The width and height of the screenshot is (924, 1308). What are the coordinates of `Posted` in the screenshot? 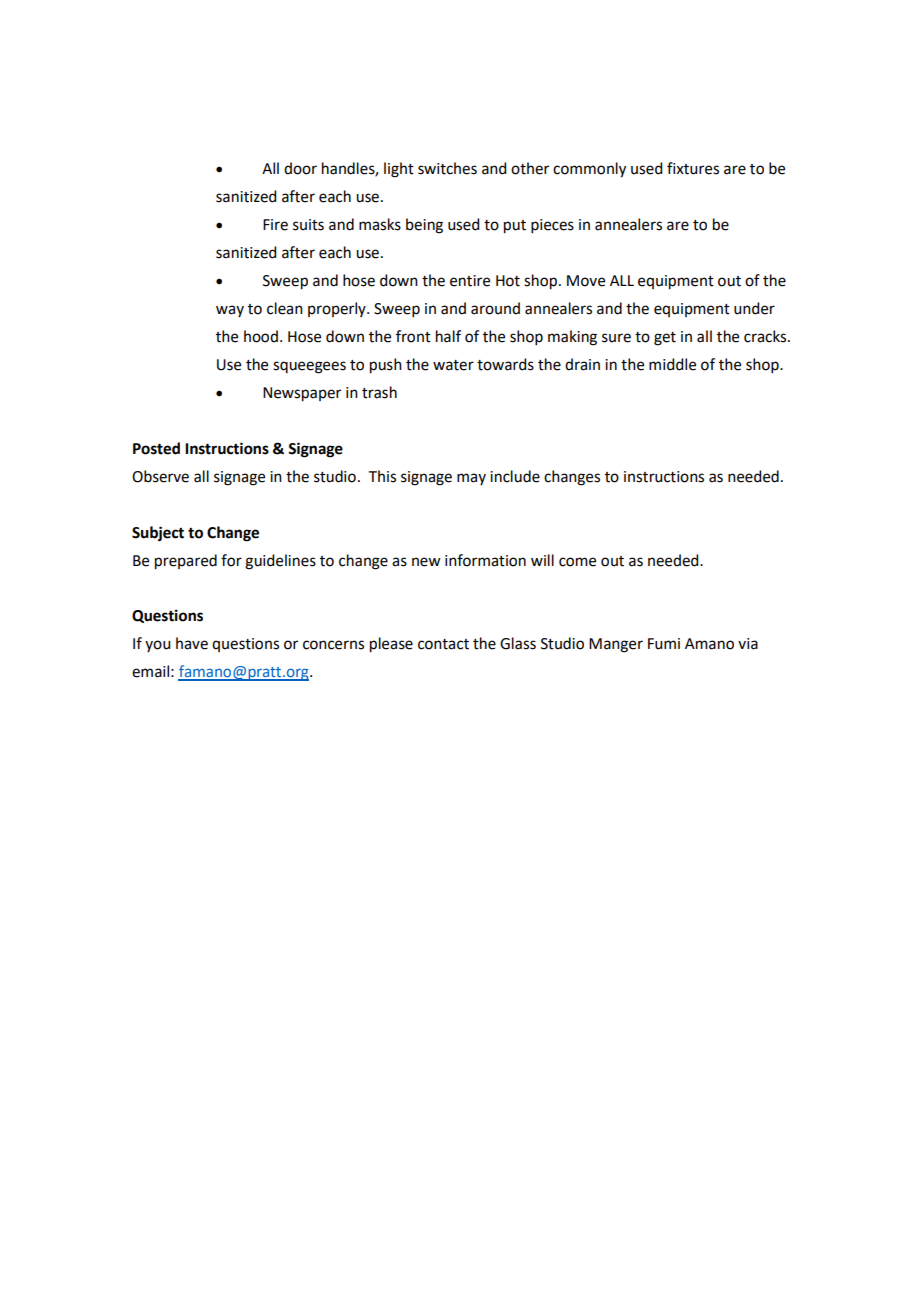 It's located at (156, 448).
